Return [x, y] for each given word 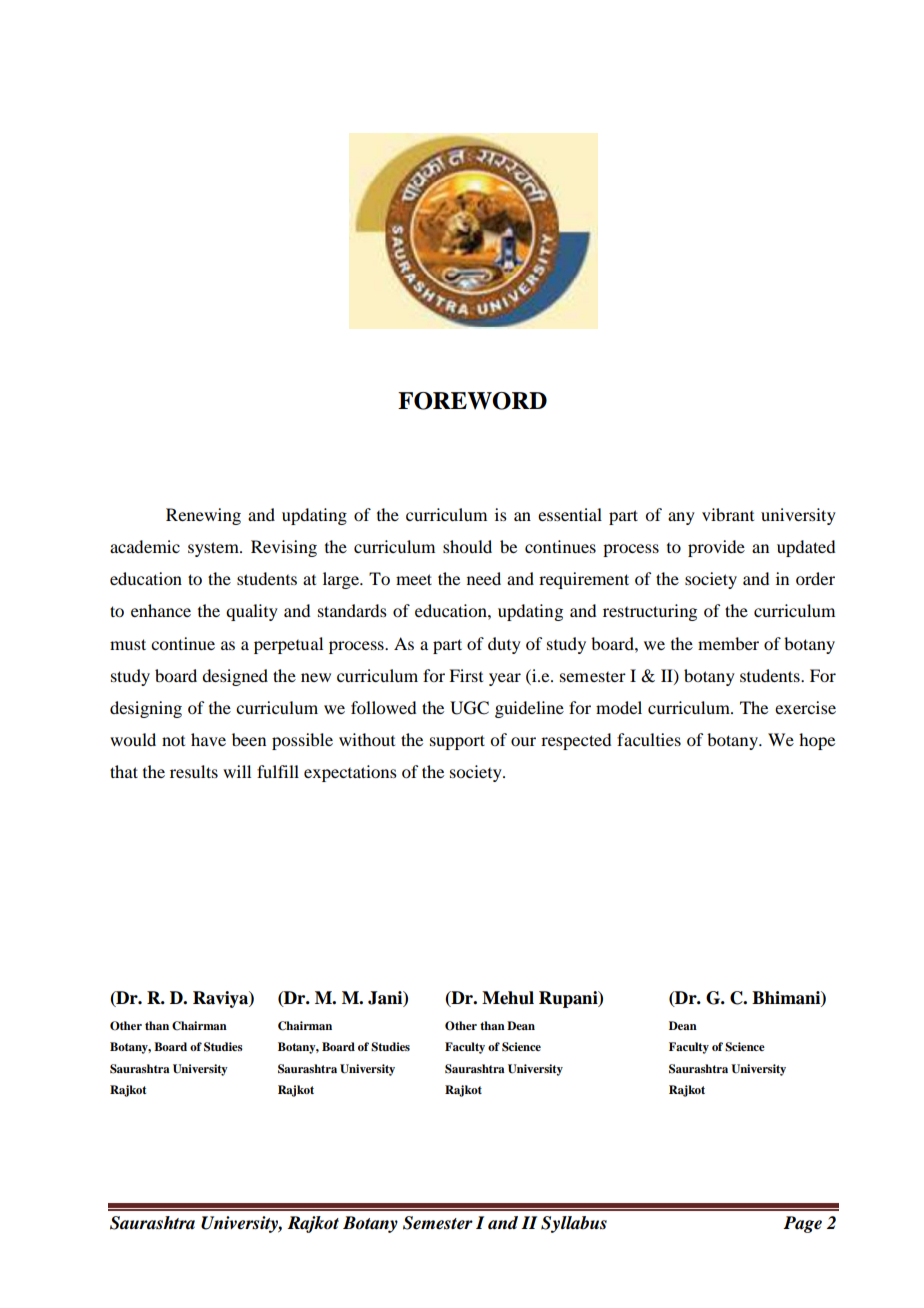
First [466, 675]
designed [235, 677]
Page [802, 1224]
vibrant [728, 514]
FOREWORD [472, 401]
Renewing [203, 516]
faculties [649, 739]
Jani [386, 998]
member [728, 643]
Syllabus [574, 1224]
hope [817, 741]
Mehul [508, 998]
